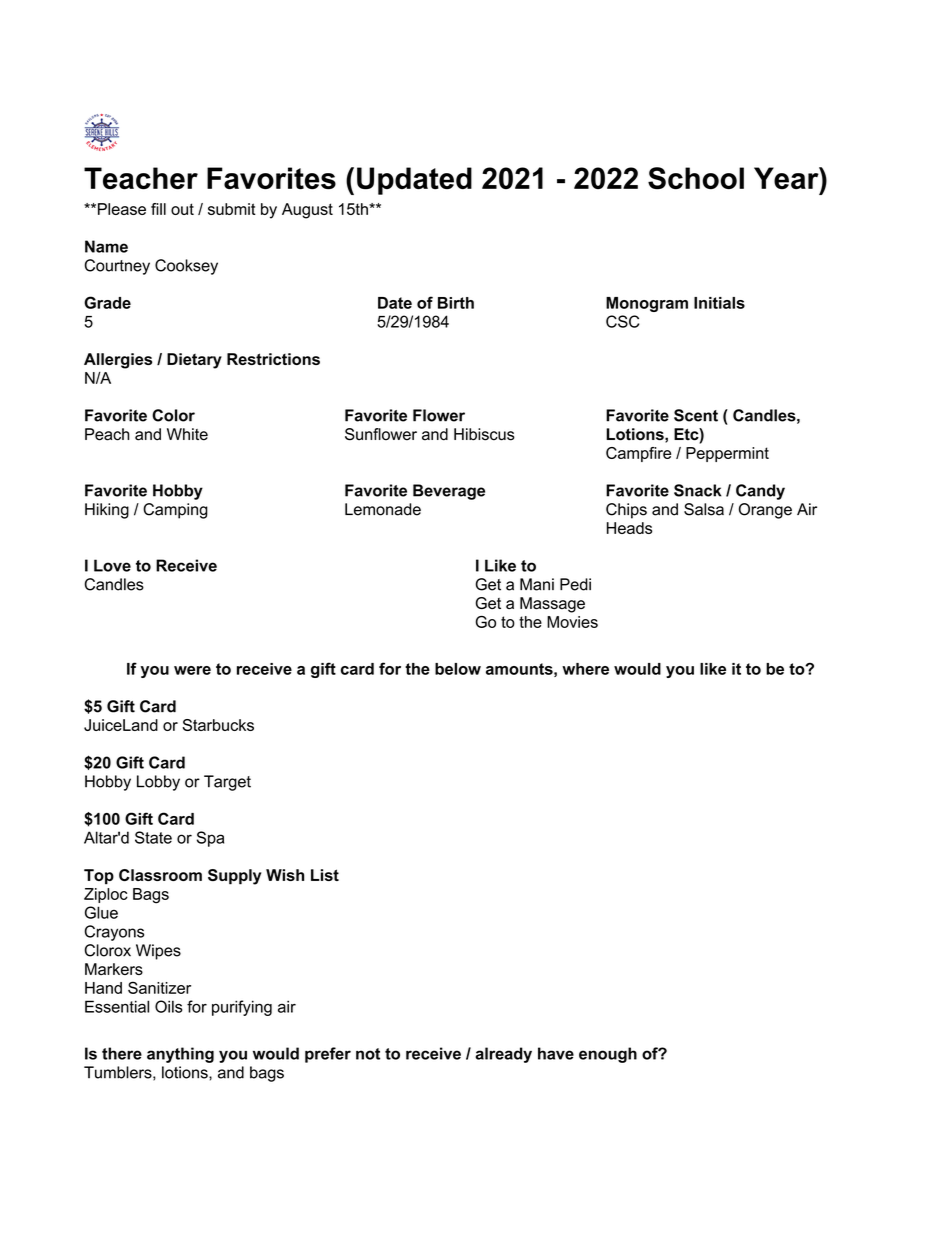  I want to click on not, so click(368, 1054).
